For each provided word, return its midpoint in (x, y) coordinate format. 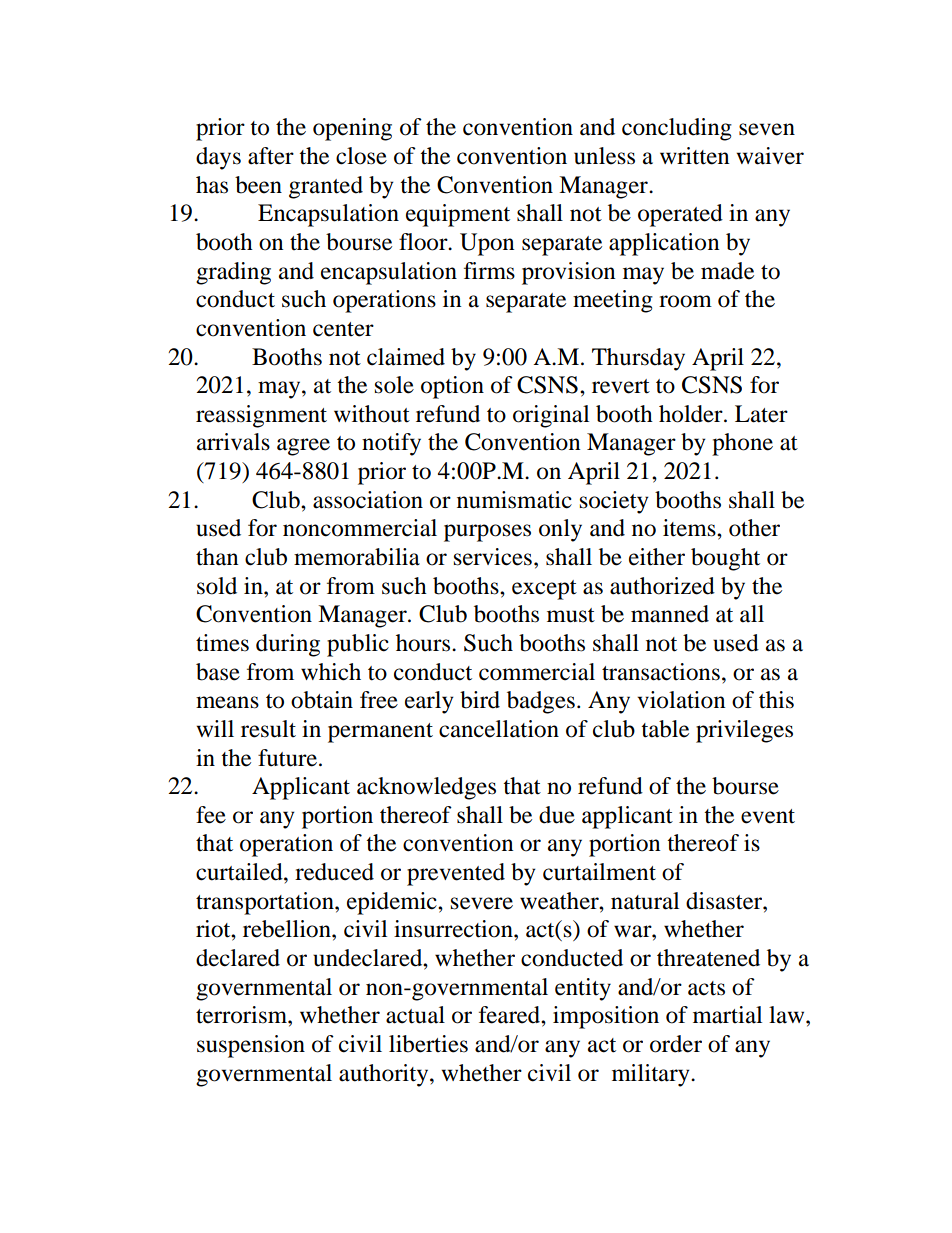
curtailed (240, 872)
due (557, 815)
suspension (251, 1046)
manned (670, 614)
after (271, 156)
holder (692, 414)
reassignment (261, 416)
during (288, 645)
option (452, 387)
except (544, 590)
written (695, 156)
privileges (744, 731)
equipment (458, 215)
